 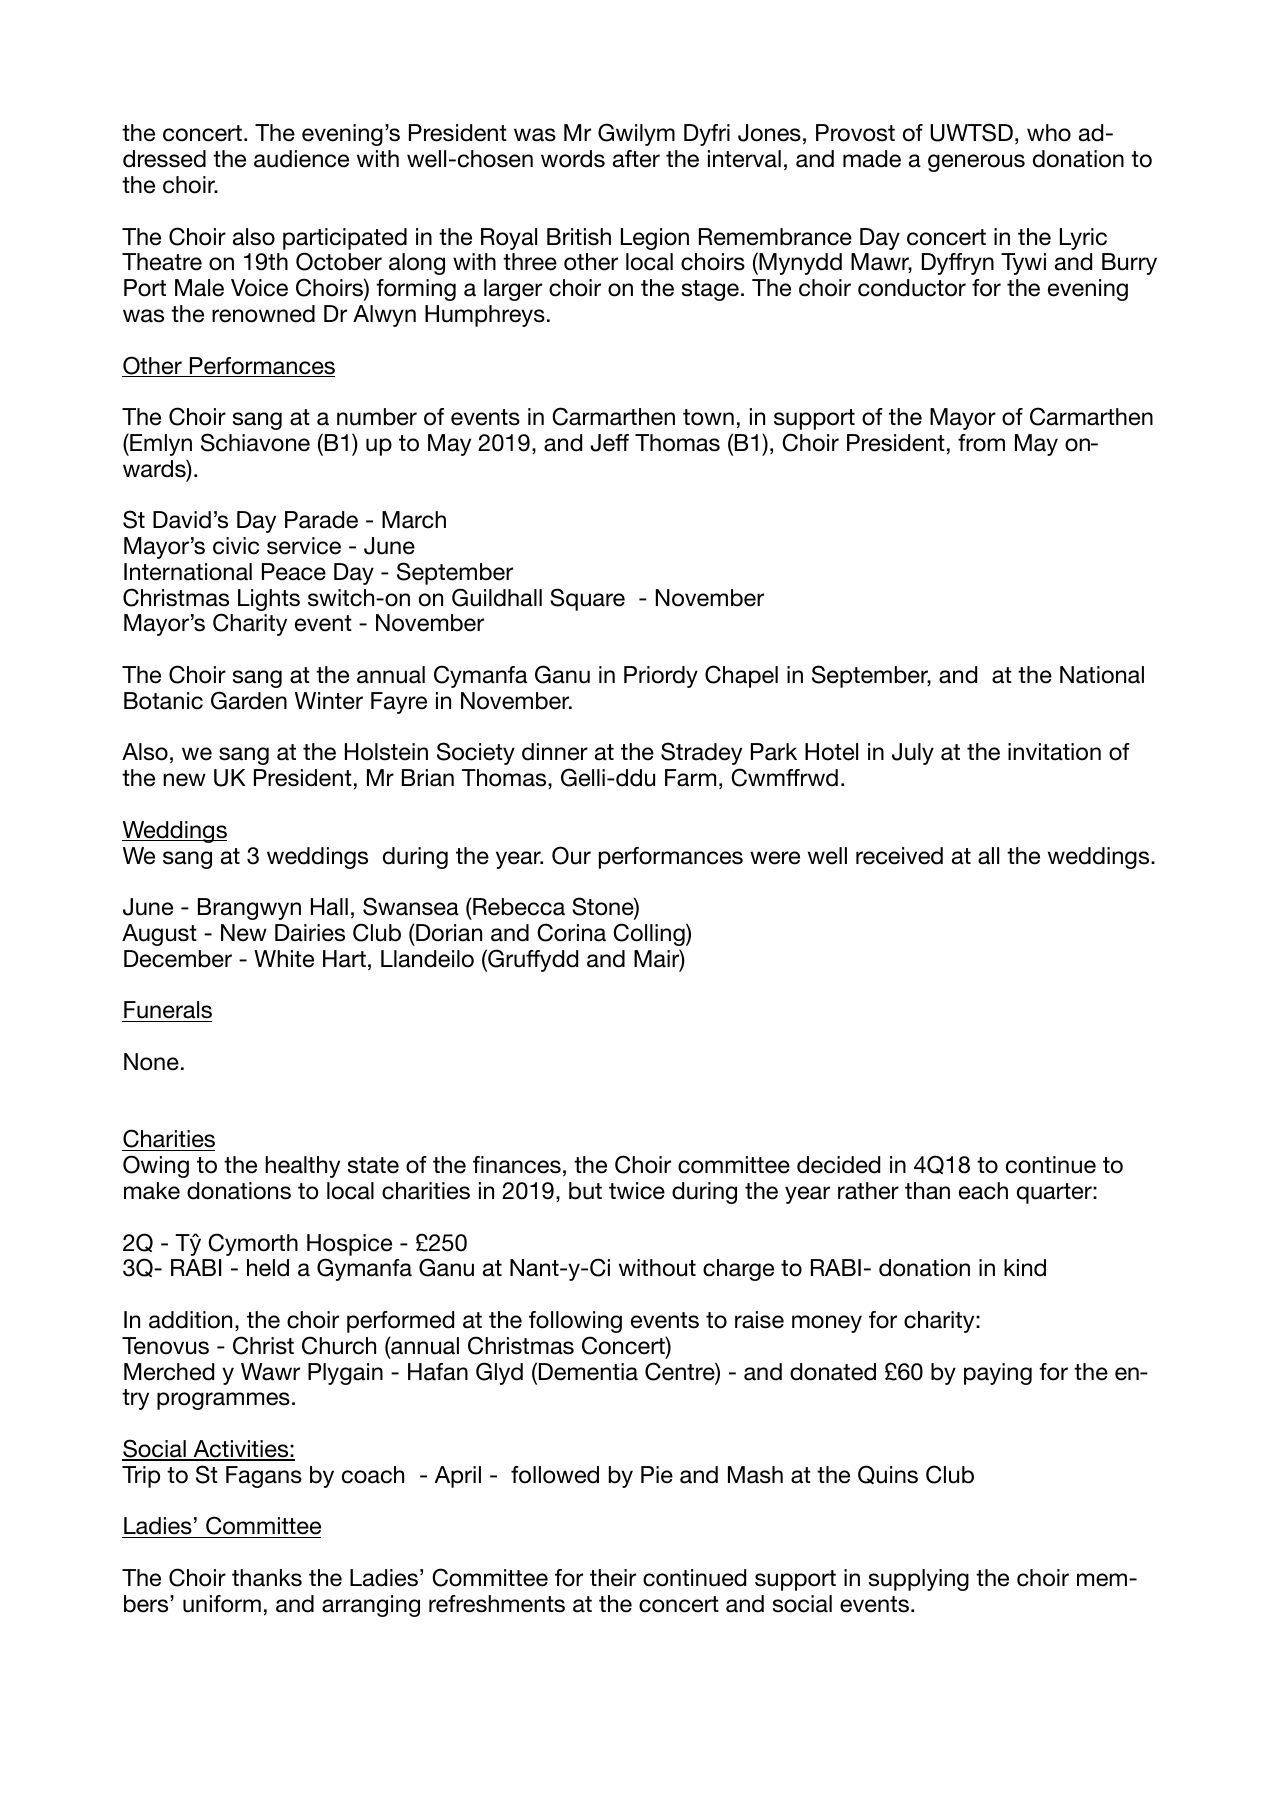 I want to click on their, so click(x=613, y=1578).
